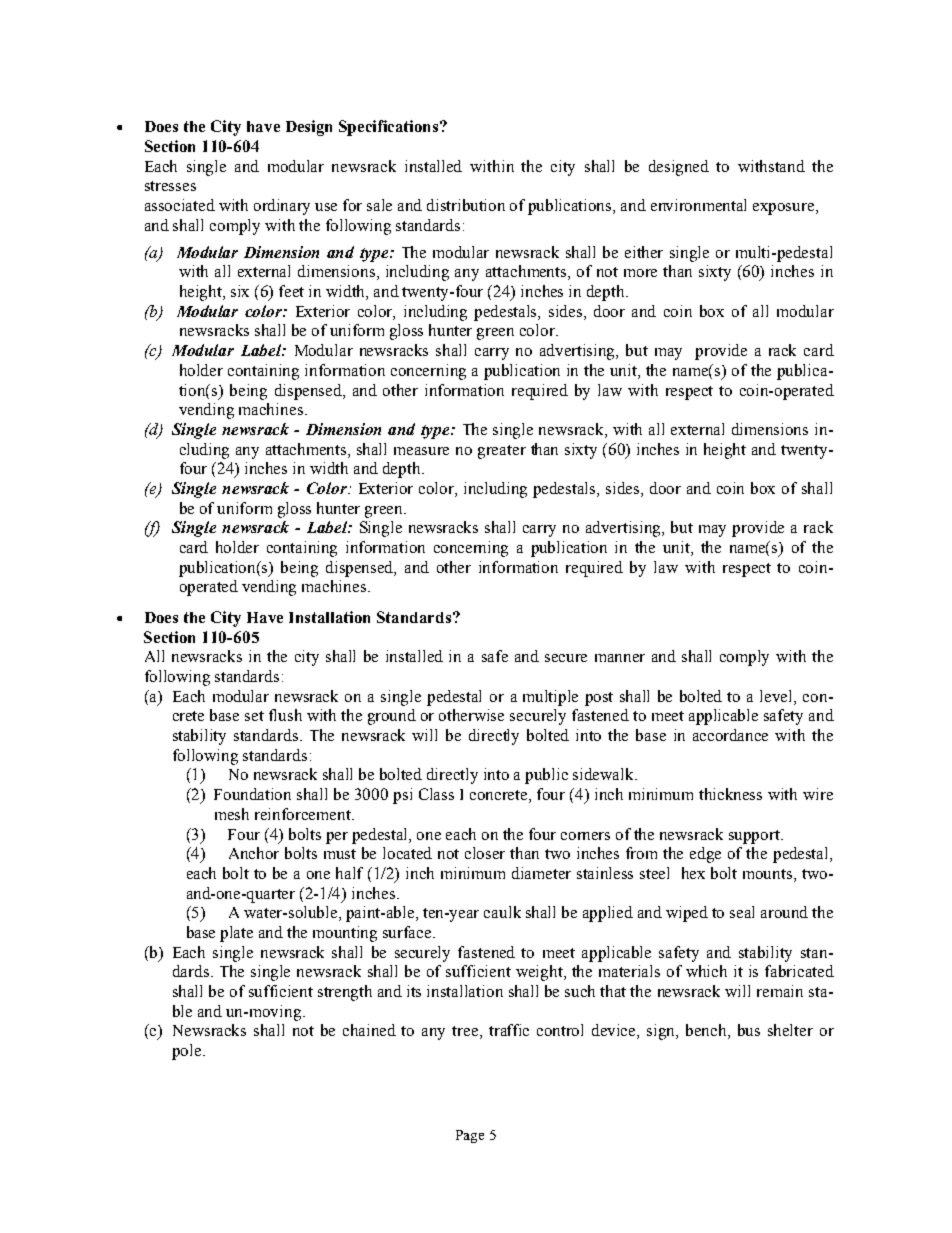 The height and width of the document is (1233, 952). What do you see at coordinates (502, 452) in the document?
I see `greater` at bounding box center [502, 452].
